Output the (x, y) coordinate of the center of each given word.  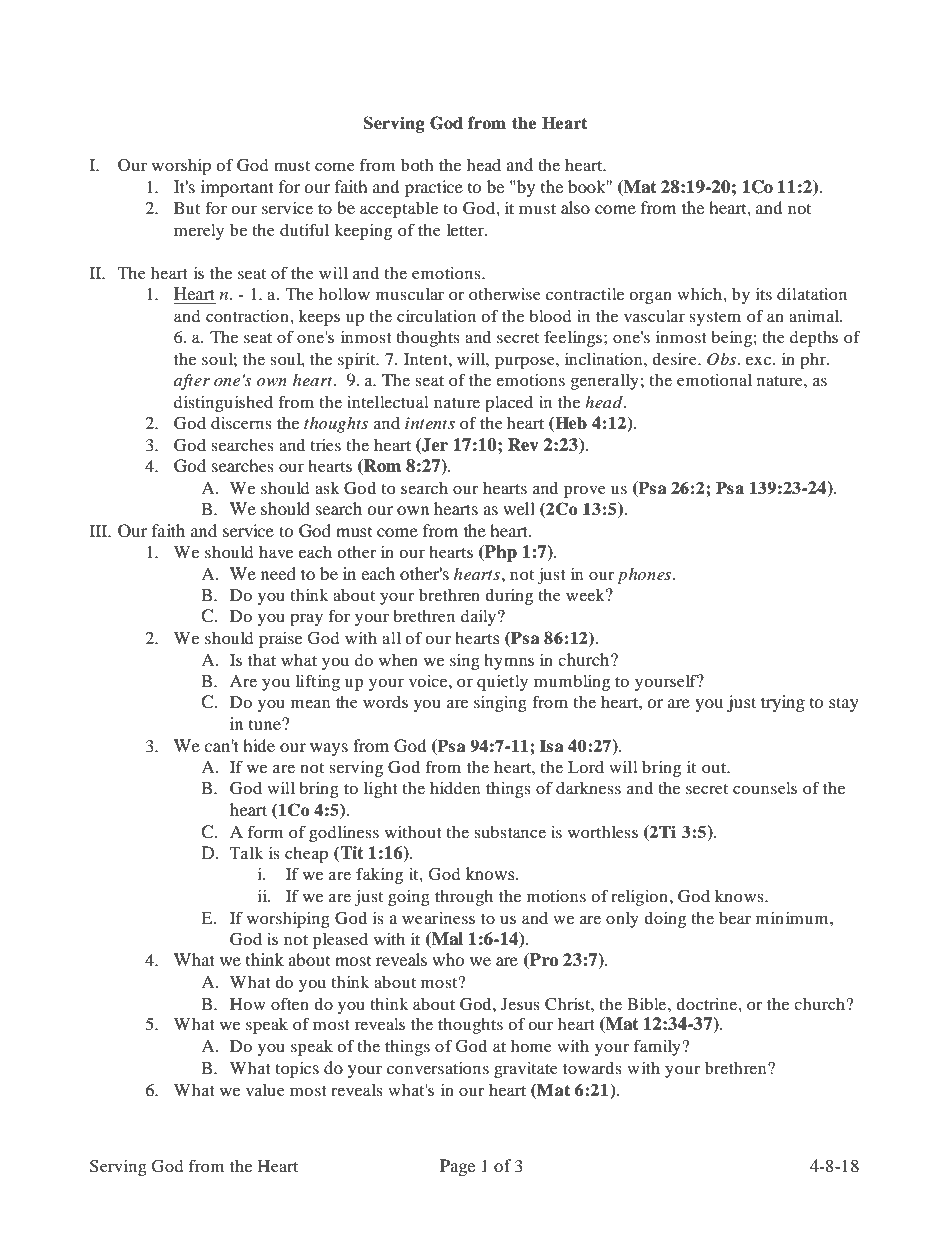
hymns (509, 662)
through (464, 898)
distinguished (223, 404)
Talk (246, 853)
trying (783, 703)
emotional (714, 380)
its (764, 294)
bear (735, 918)
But (187, 208)
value (265, 1090)
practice (434, 188)
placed (509, 404)
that (262, 660)
